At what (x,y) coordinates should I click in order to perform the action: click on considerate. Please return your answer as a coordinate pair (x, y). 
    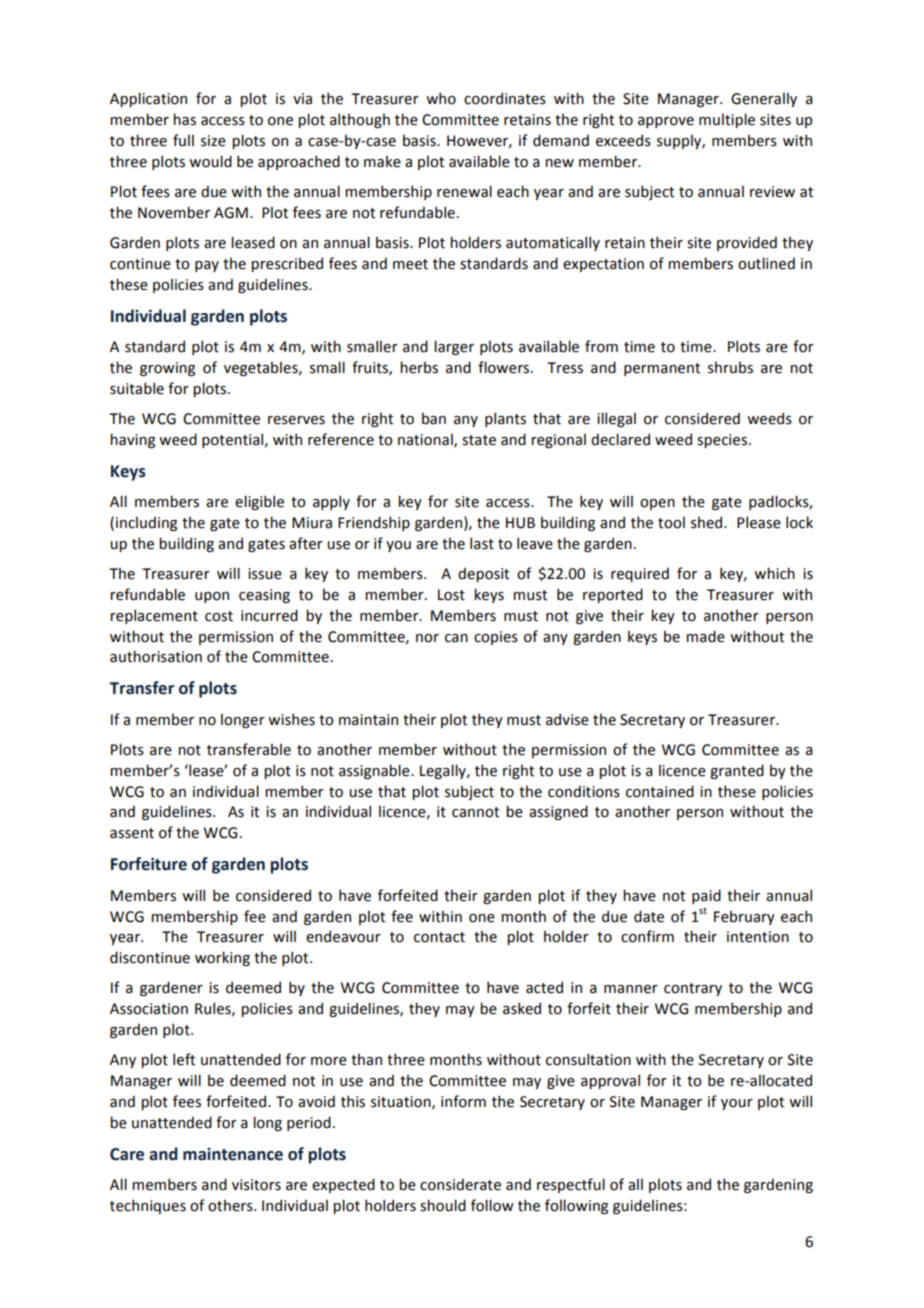
    Looking at the image, I should click on (460, 1184).
